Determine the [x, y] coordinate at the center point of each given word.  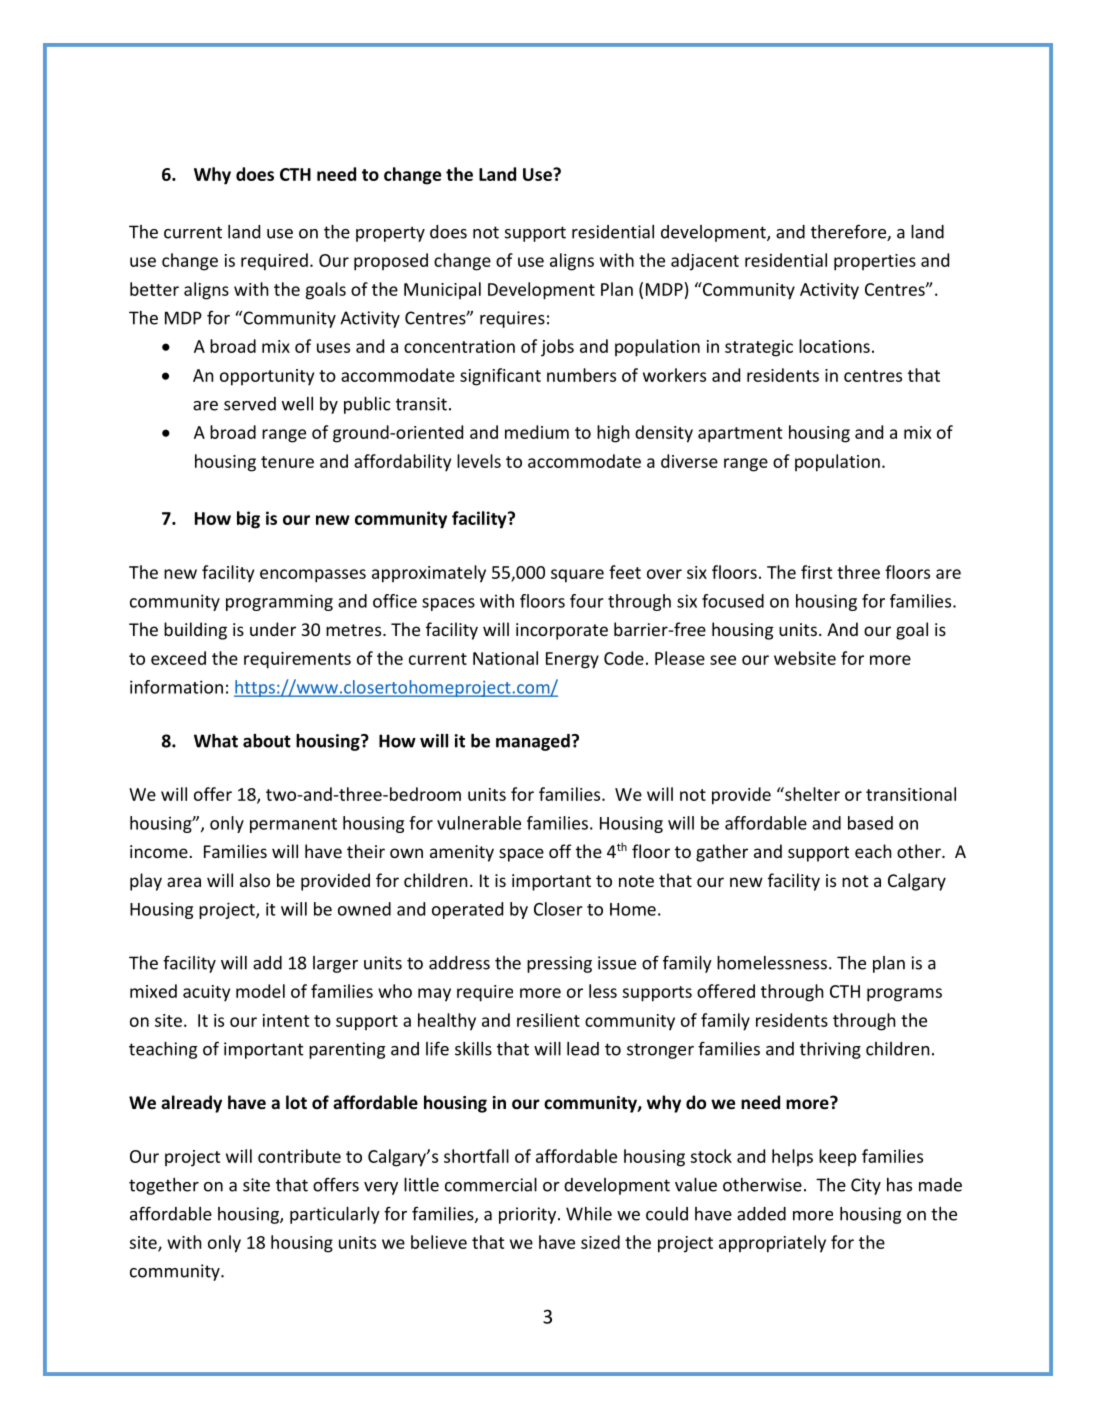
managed [533, 742]
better [154, 289]
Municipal [442, 290]
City [866, 1186]
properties [875, 262]
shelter [811, 794]
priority [529, 1215]
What [216, 741]
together [164, 1186]
